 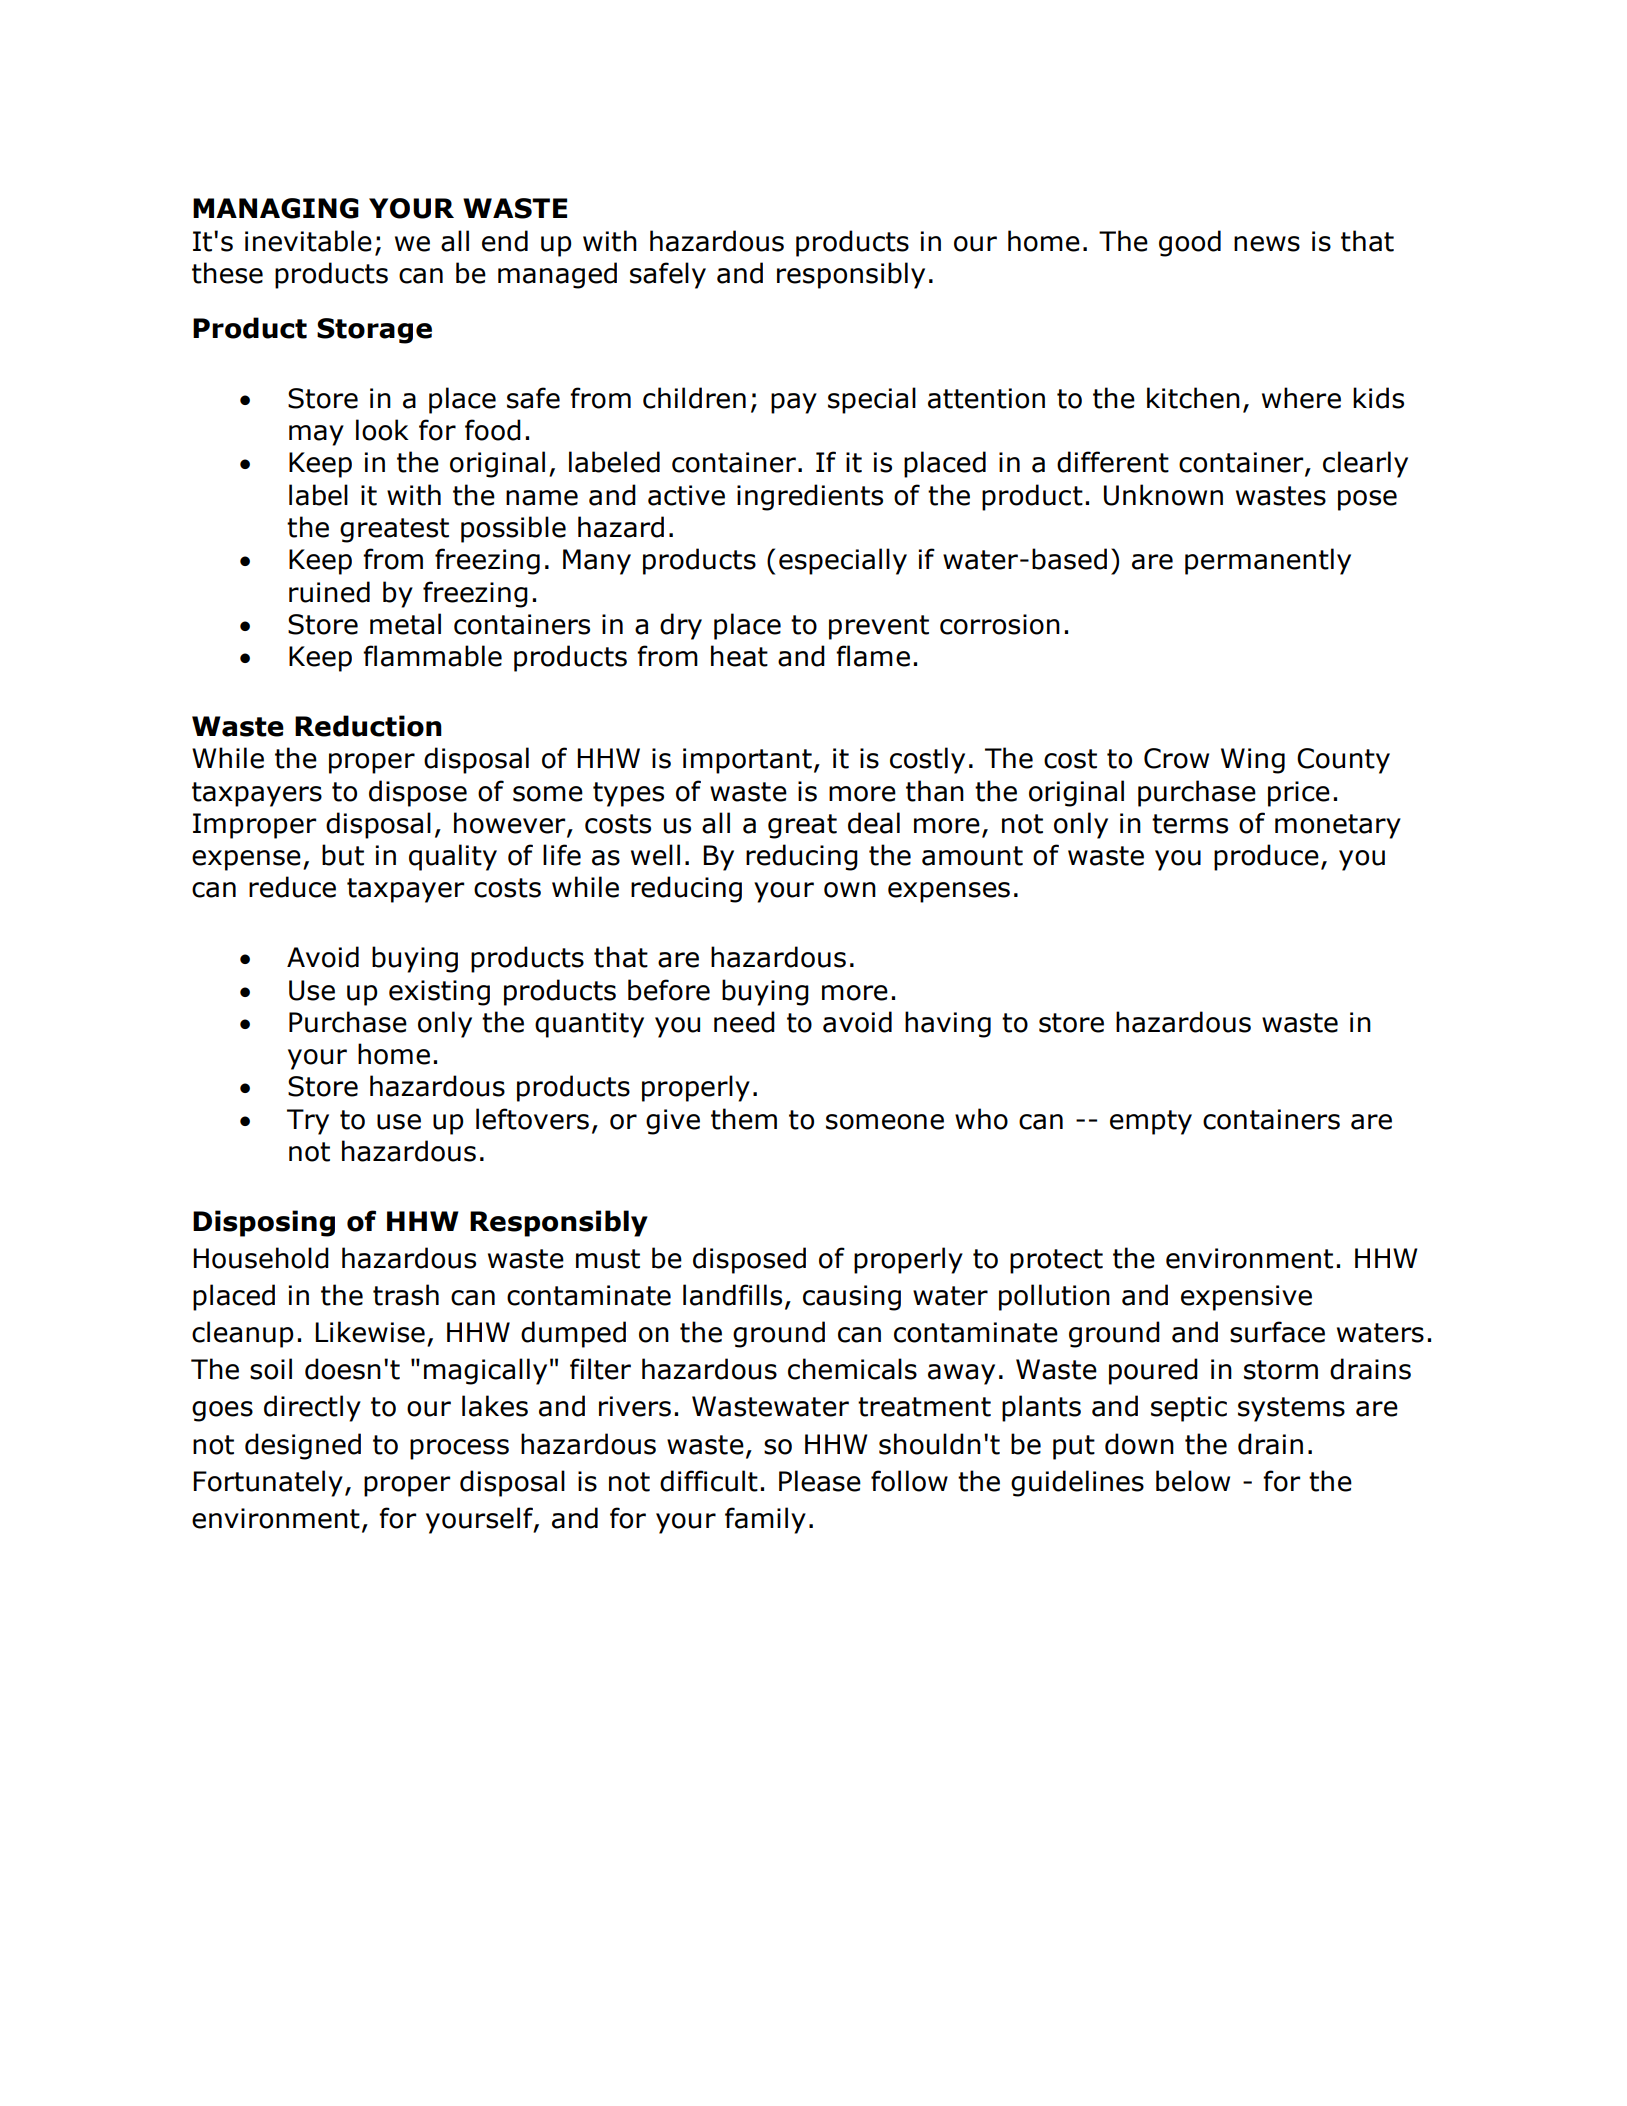 What do you see at coordinates (343, 855) in the page?
I see `but` at bounding box center [343, 855].
